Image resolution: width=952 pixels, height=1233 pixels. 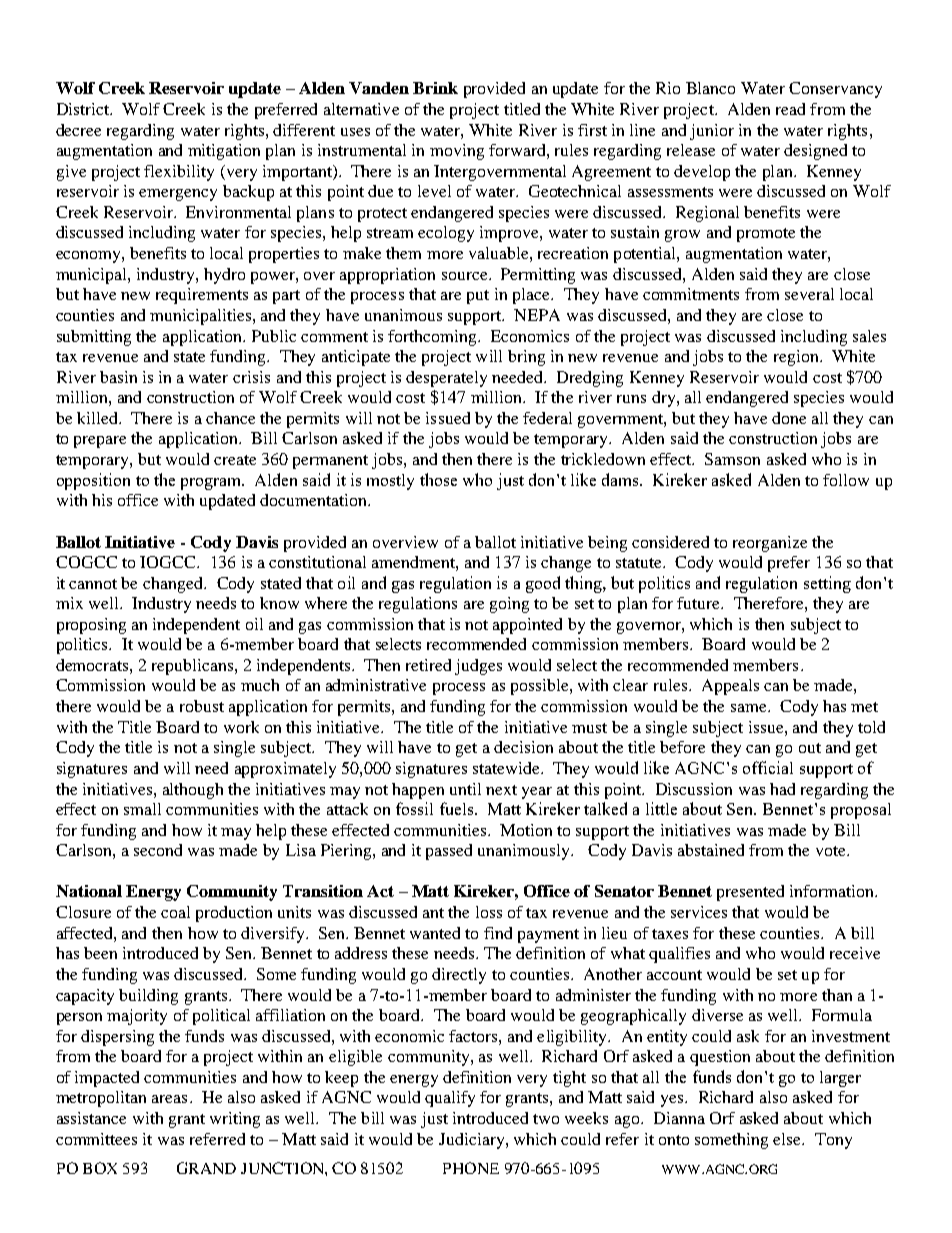 I want to click on areas, so click(x=169, y=1099).
